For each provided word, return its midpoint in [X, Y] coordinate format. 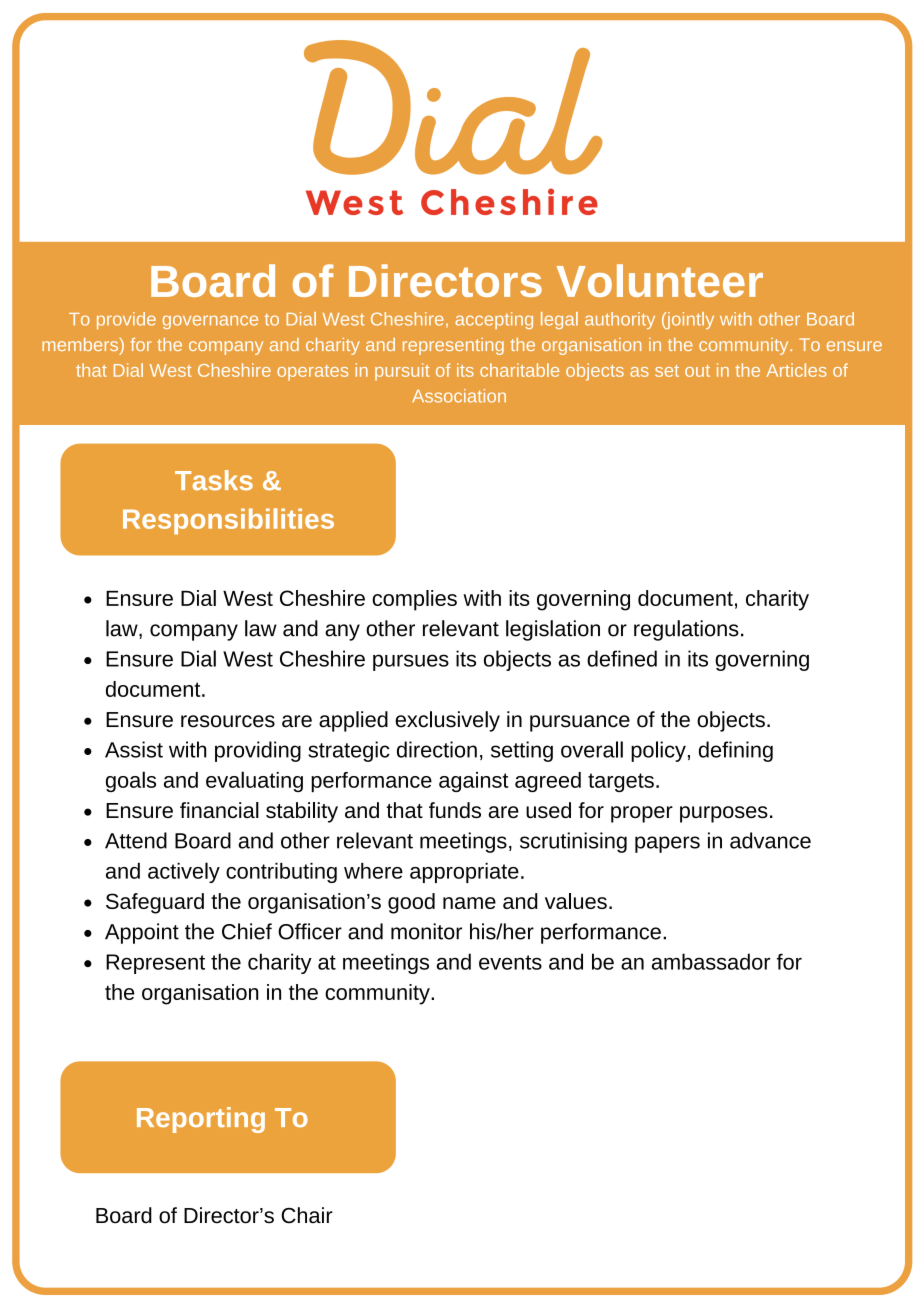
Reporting [201, 1120]
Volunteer [660, 280]
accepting [494, 320]
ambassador [711, 961]
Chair [307, 1215]
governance [210, 322]
